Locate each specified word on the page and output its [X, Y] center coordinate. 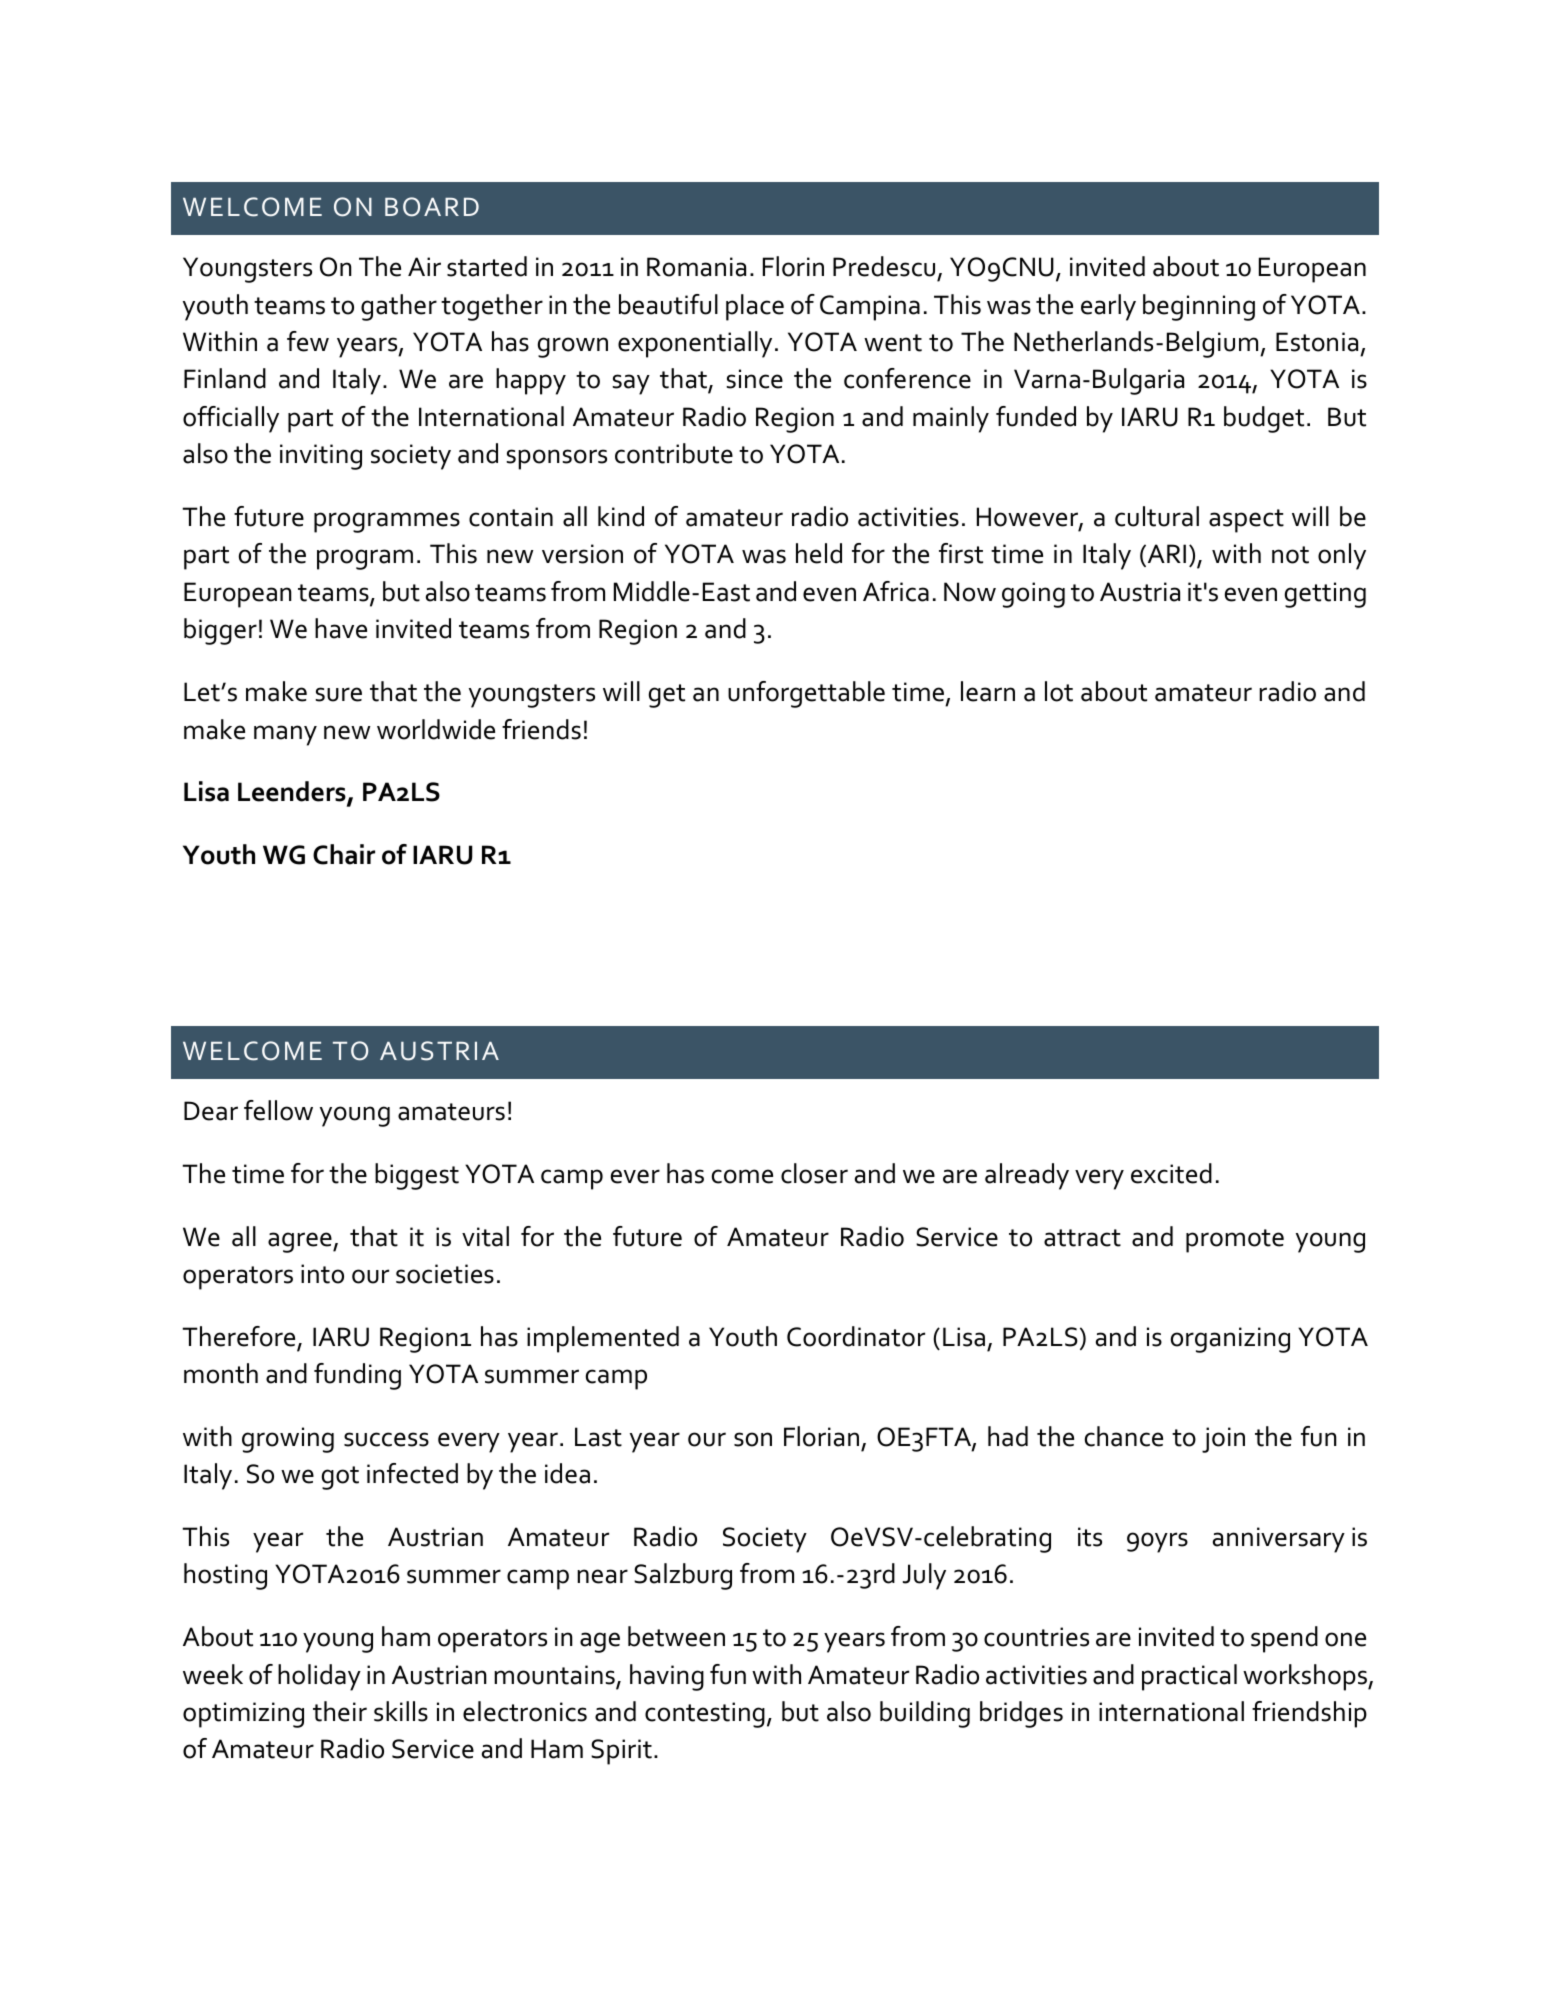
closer [814, 1173]
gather [399, 307]
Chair [344, 854]
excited [1171, 1173]
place [755, 307]
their [340, 1711]
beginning [1199, 307]
